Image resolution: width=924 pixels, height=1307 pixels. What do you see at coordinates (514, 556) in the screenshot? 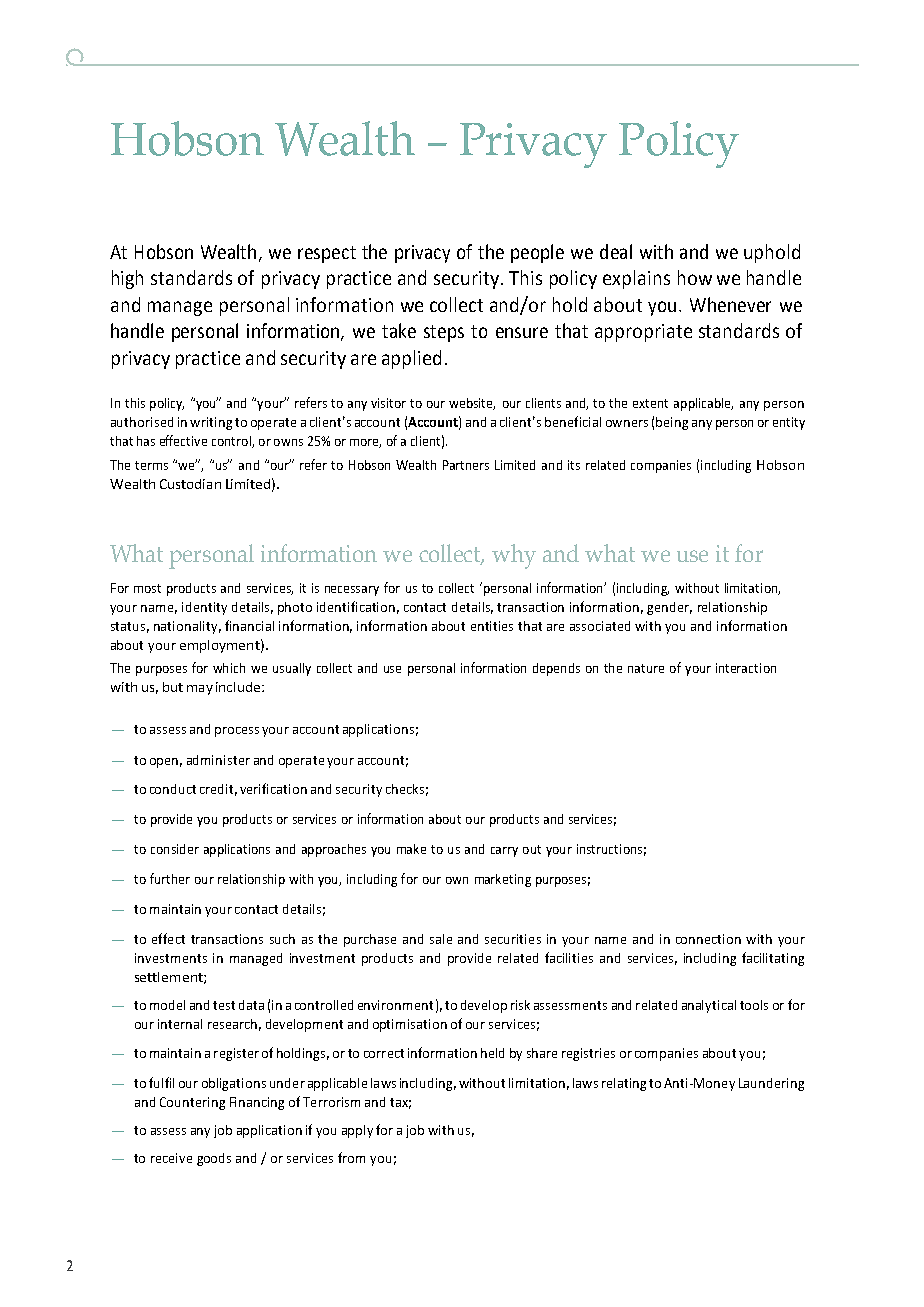
I see `why` at bounding box center [514, 556].
